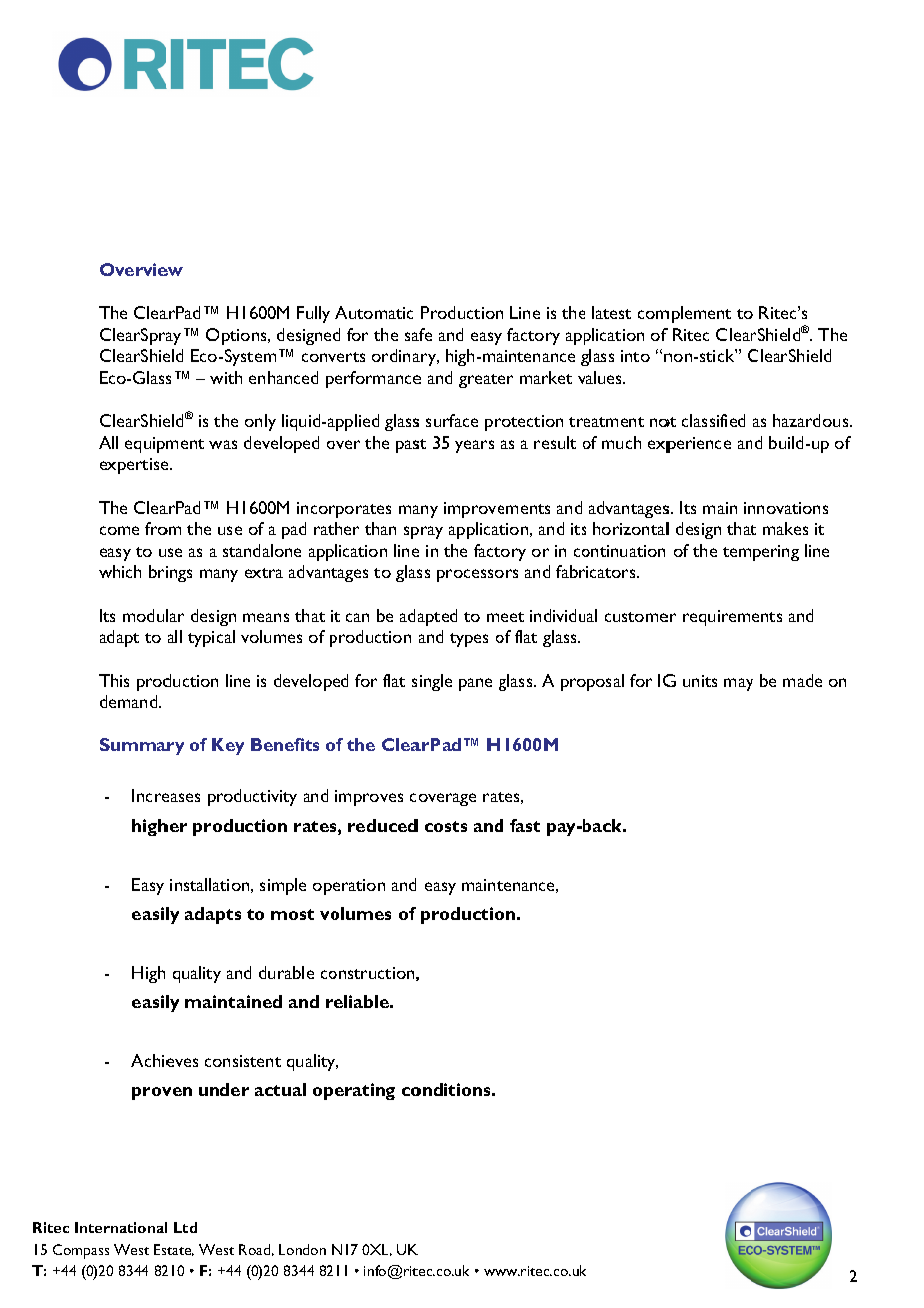  I want to click on Ltd, so click(185, 1227).
